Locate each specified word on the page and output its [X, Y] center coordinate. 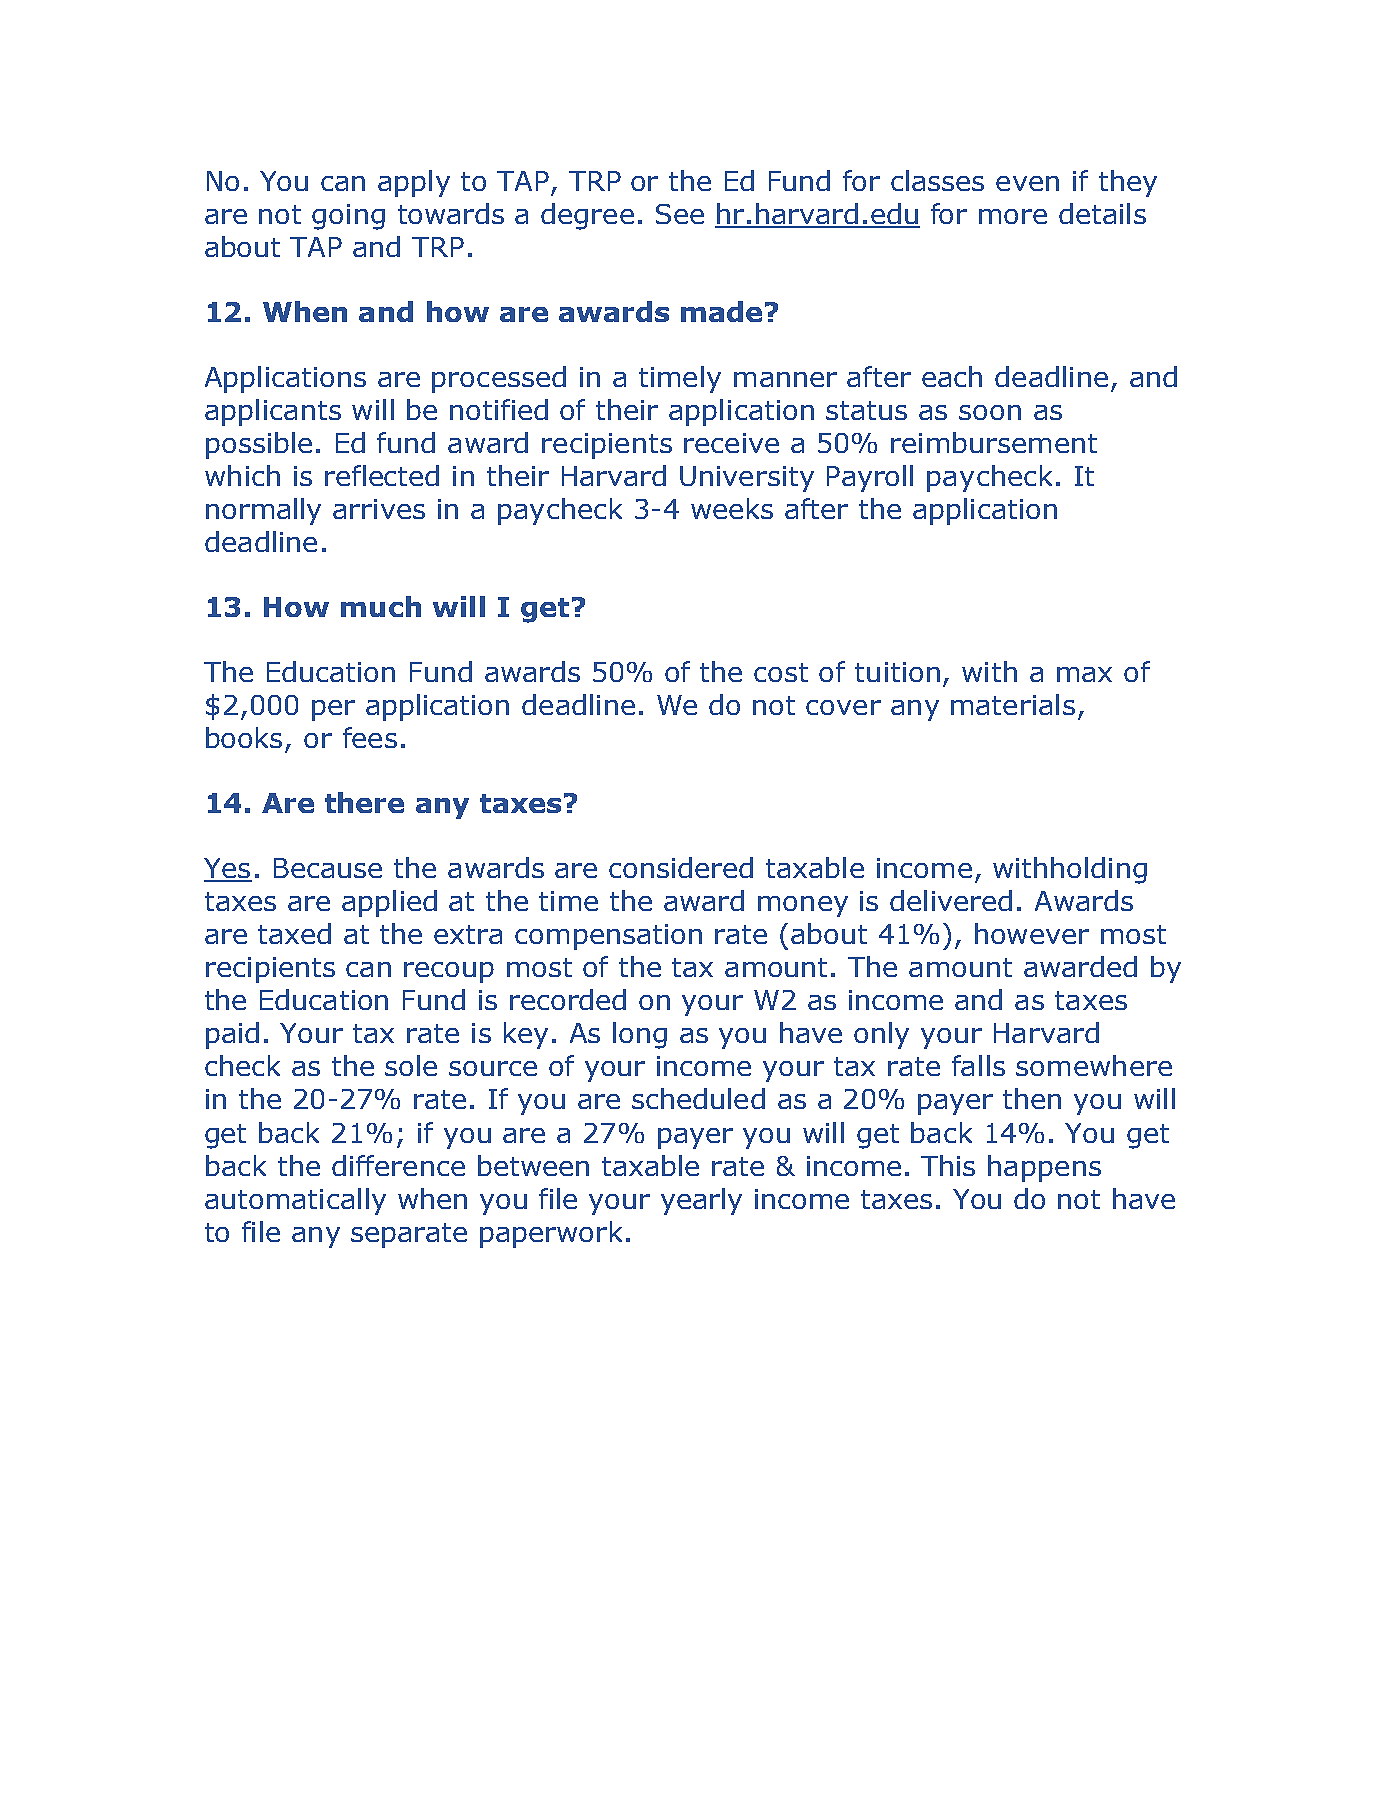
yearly [701, 1201]
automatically [295, 1201]
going [348, 217]
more [1013, 216]
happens [1044, 1168]
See [680, 214]
